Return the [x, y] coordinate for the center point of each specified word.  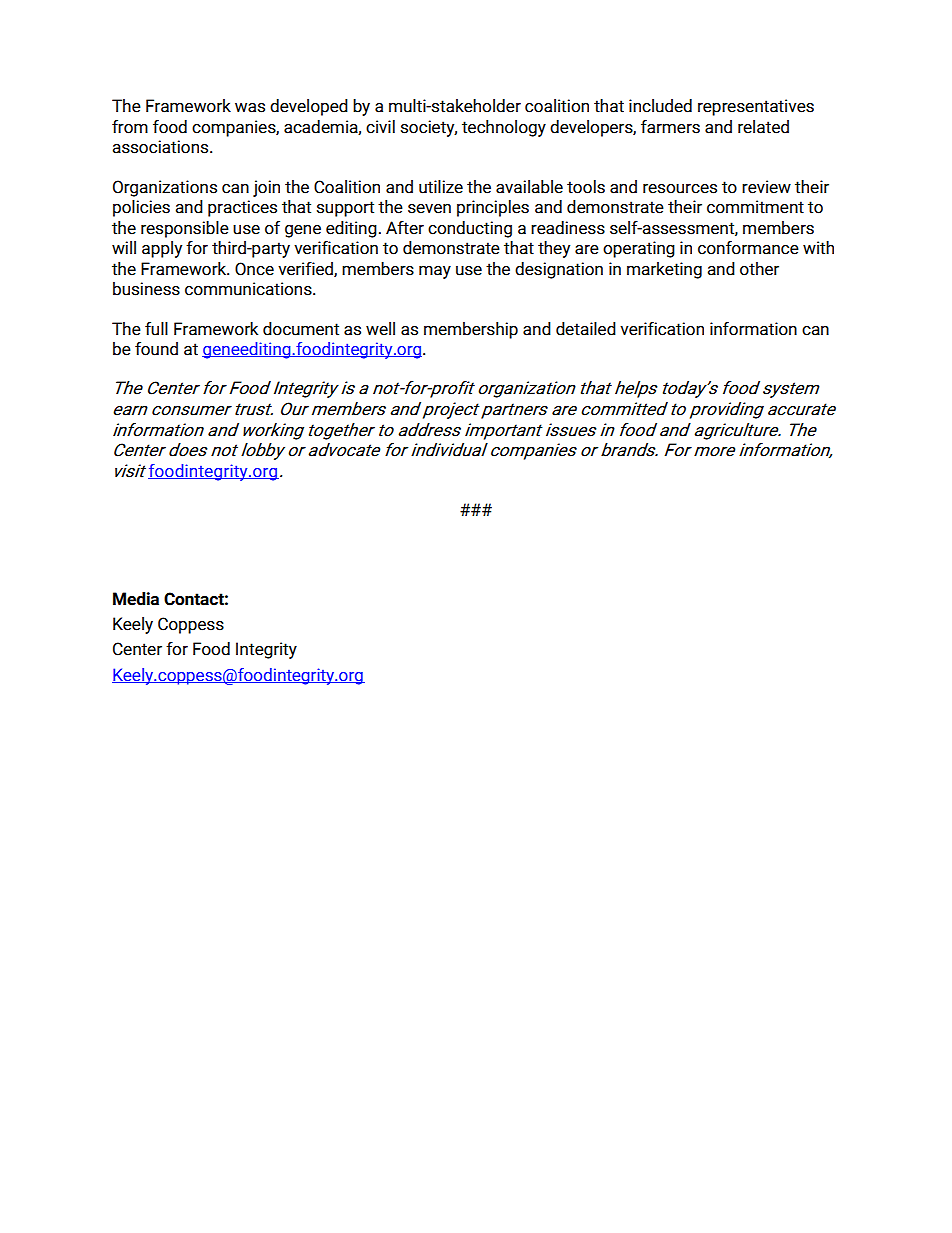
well [380, 329]
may [435, 272]
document [301, 329]
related [763, 127]
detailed [586, 329]
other [759, 269]
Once [254, 269]
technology [504, 128]
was [250, 108]
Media [136, 599]
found [156, 349]
